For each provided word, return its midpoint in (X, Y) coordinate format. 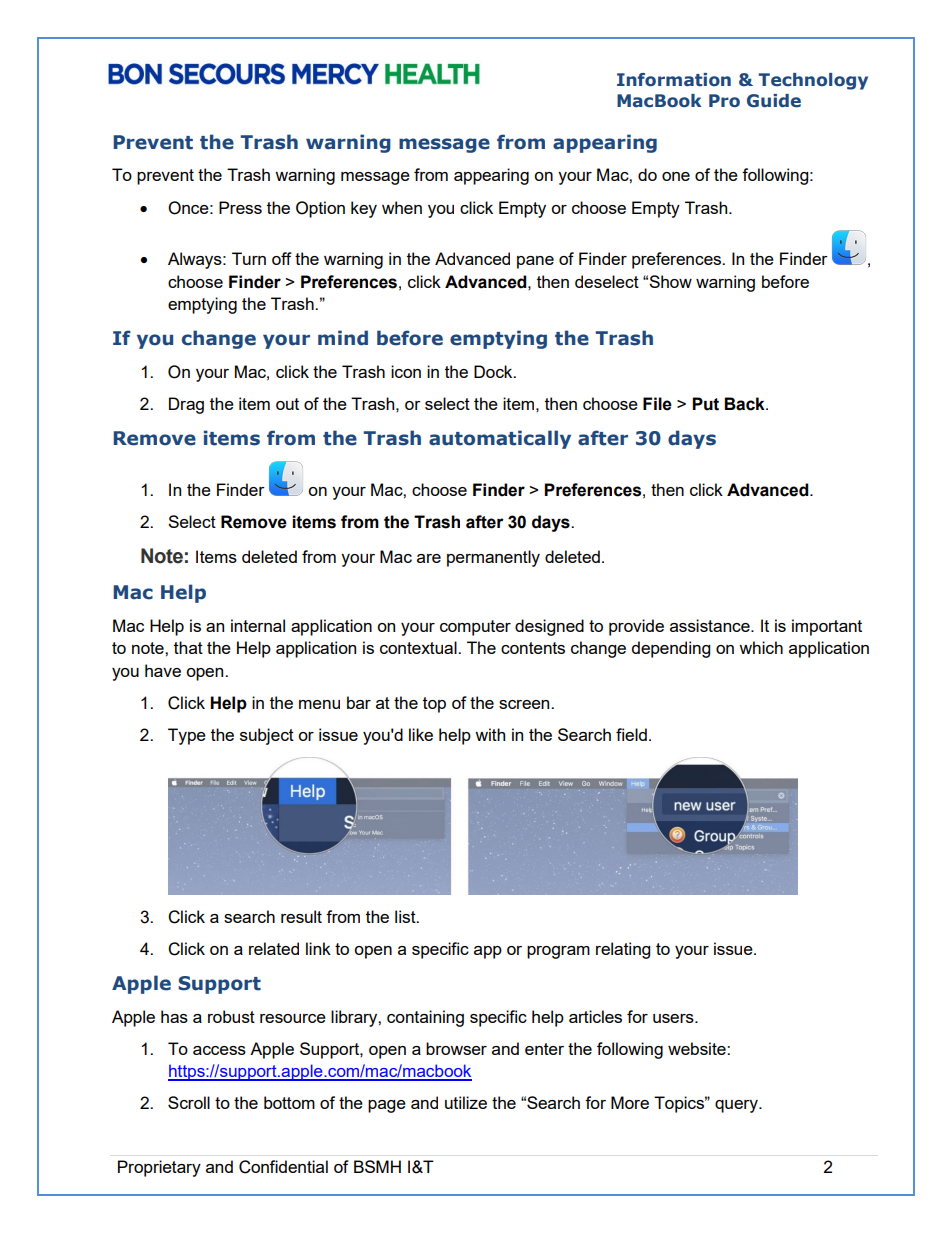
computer (475, 628)
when (402, 207)
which (761, 647)
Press (240, 207)
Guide (774, 101)
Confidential (283, 1167)
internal (258, 625)
